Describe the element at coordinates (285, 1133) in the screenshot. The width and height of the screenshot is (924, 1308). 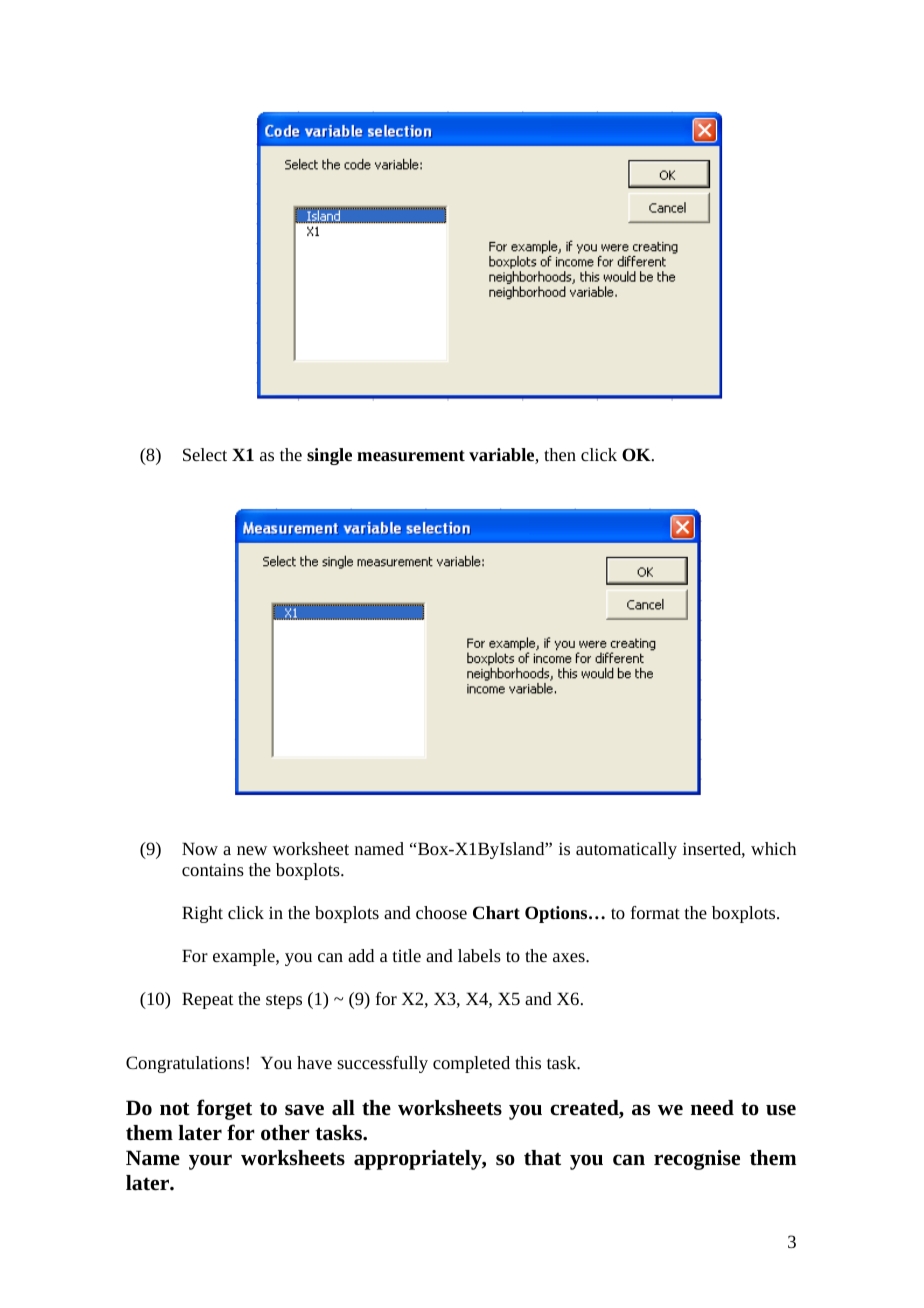
I see `other` at that location.
